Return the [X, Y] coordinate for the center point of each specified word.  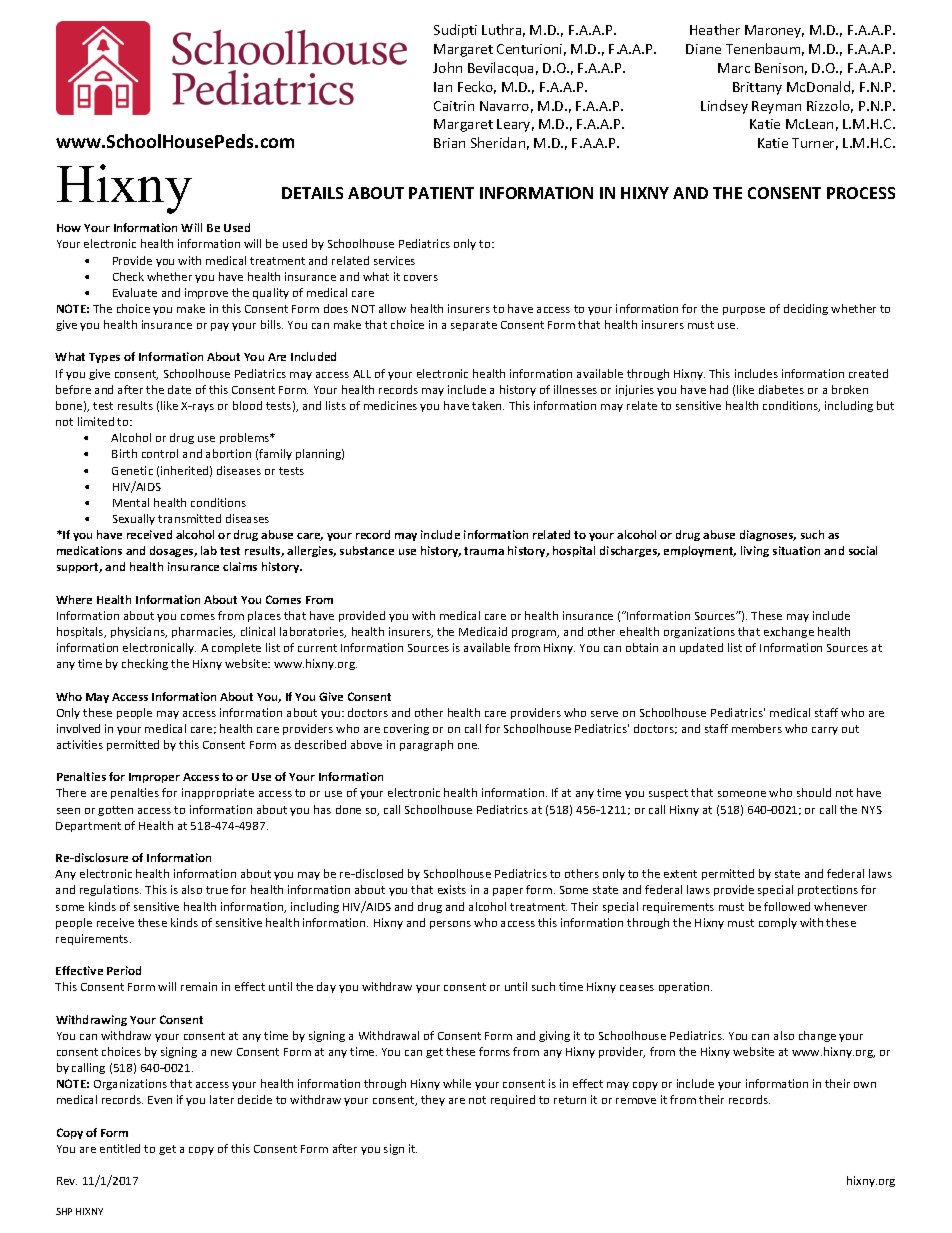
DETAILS [312, 193]
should [814, 792]
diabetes [781, 389]
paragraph [426, 745]
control [160, 453]
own [865, 1085]
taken [488, 405]
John [447, 67]
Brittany [757, 88]
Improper [154, 778]
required [513, 1100]
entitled [120, 1148]
